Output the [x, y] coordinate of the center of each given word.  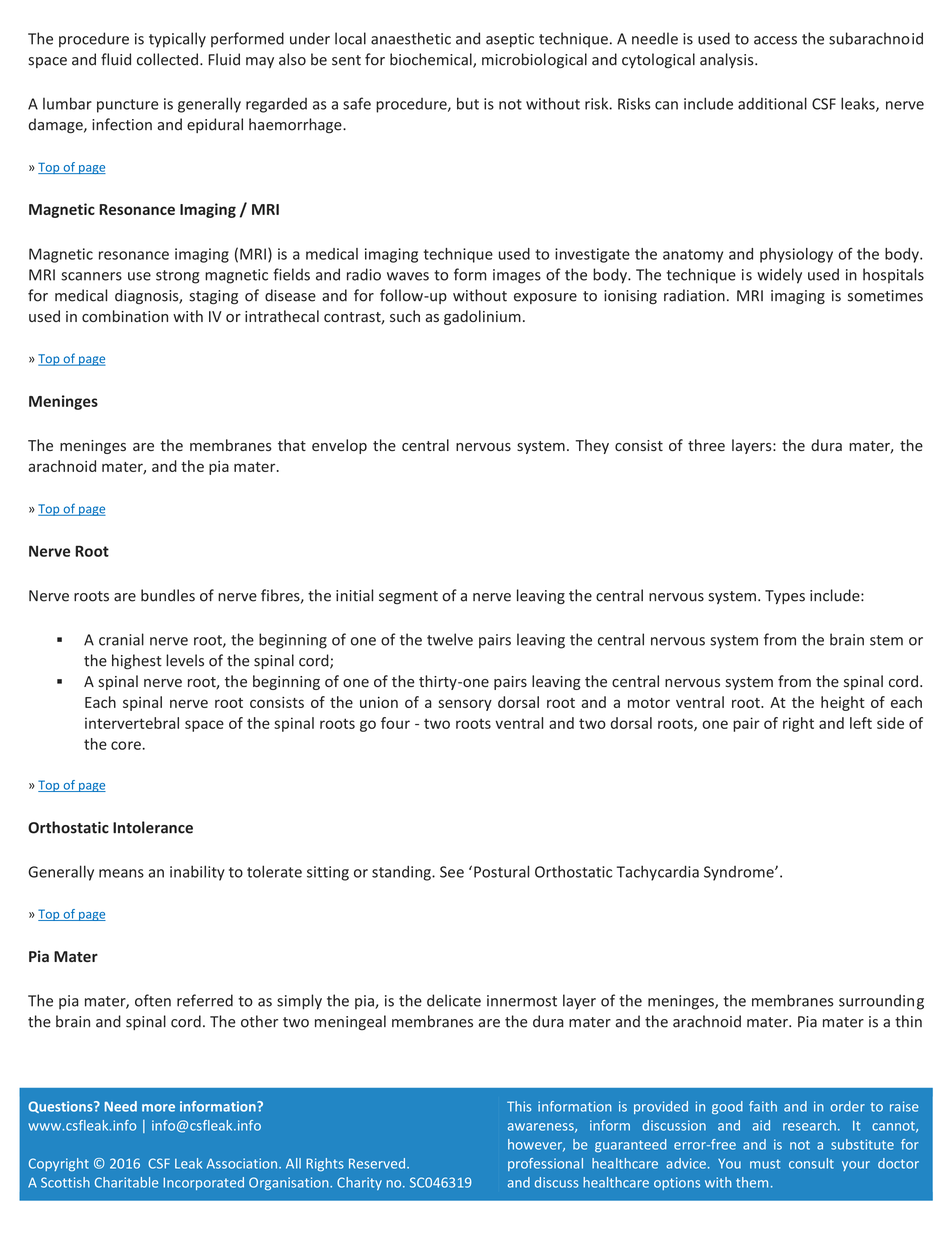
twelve [450, 639]
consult [811, 1163]
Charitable [126, 1182]
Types [785, 597]
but [468, 103]
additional [772, 103]
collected [167, 59]
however [536, 1145]
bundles [168, 595]
